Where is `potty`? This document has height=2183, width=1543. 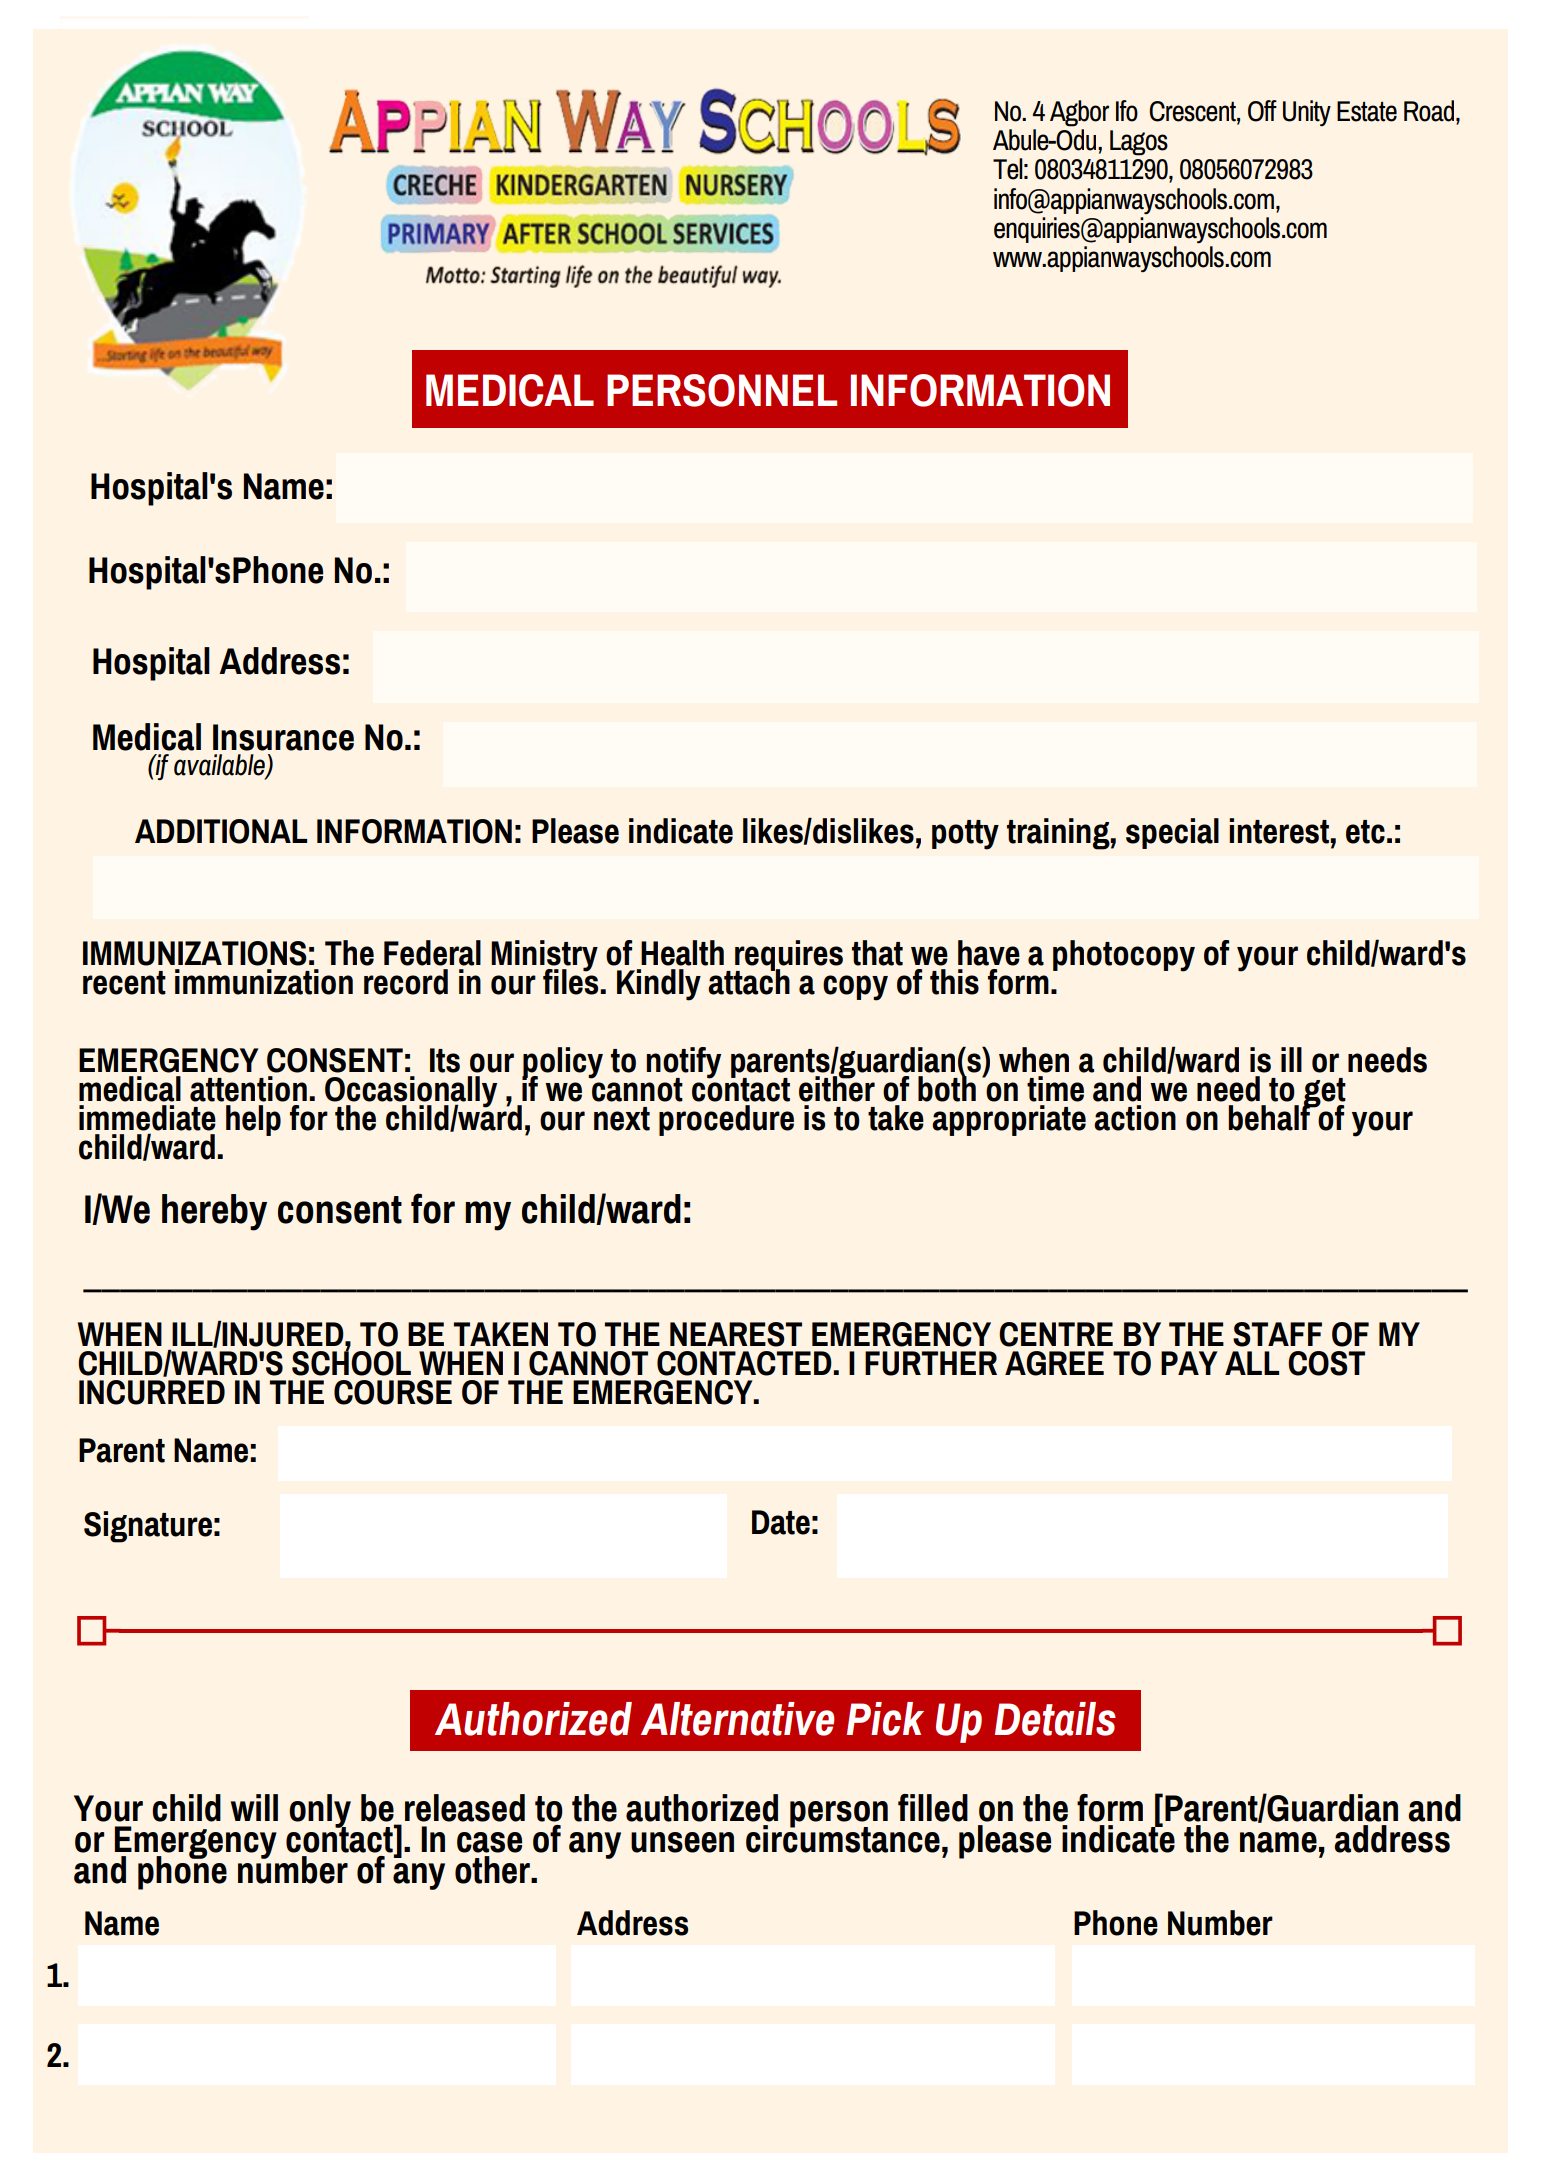
potty is located at coordinates (965, 835).
